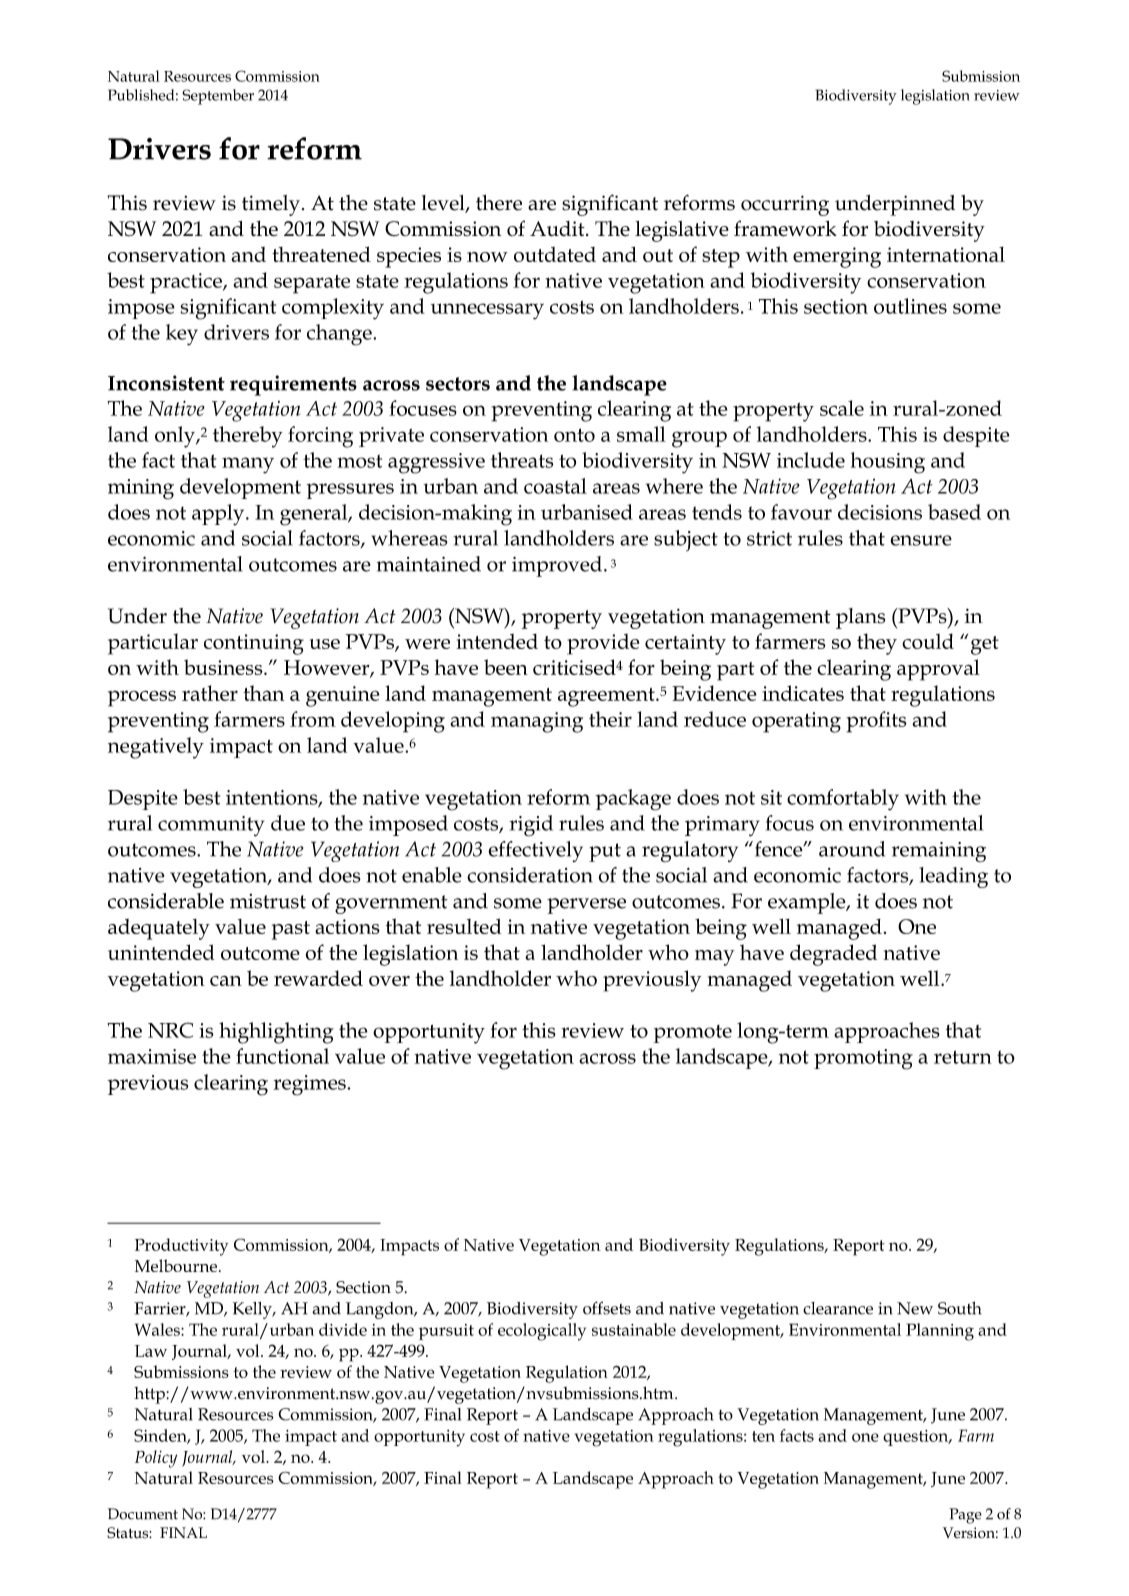 The image size is (1129, 1596). I want to click on community, so click(211, 826).
